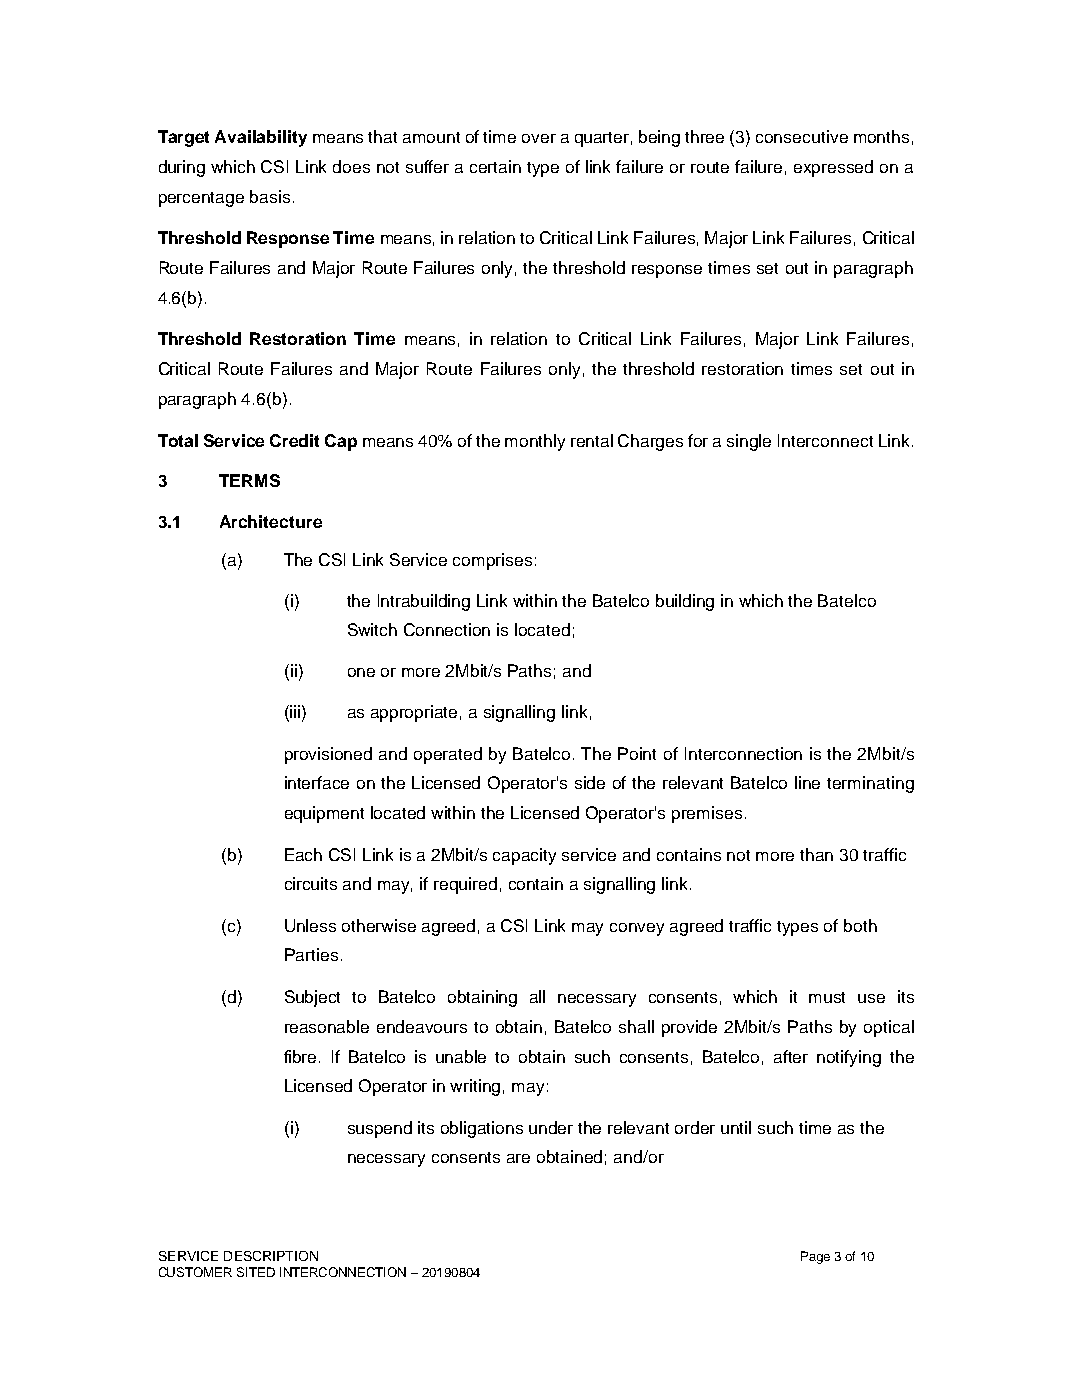 This document has width=1073, height=1388. What do you see at coordinates (518, 1158) in the document?
I see `are` at bounding box center [518, 1158].
